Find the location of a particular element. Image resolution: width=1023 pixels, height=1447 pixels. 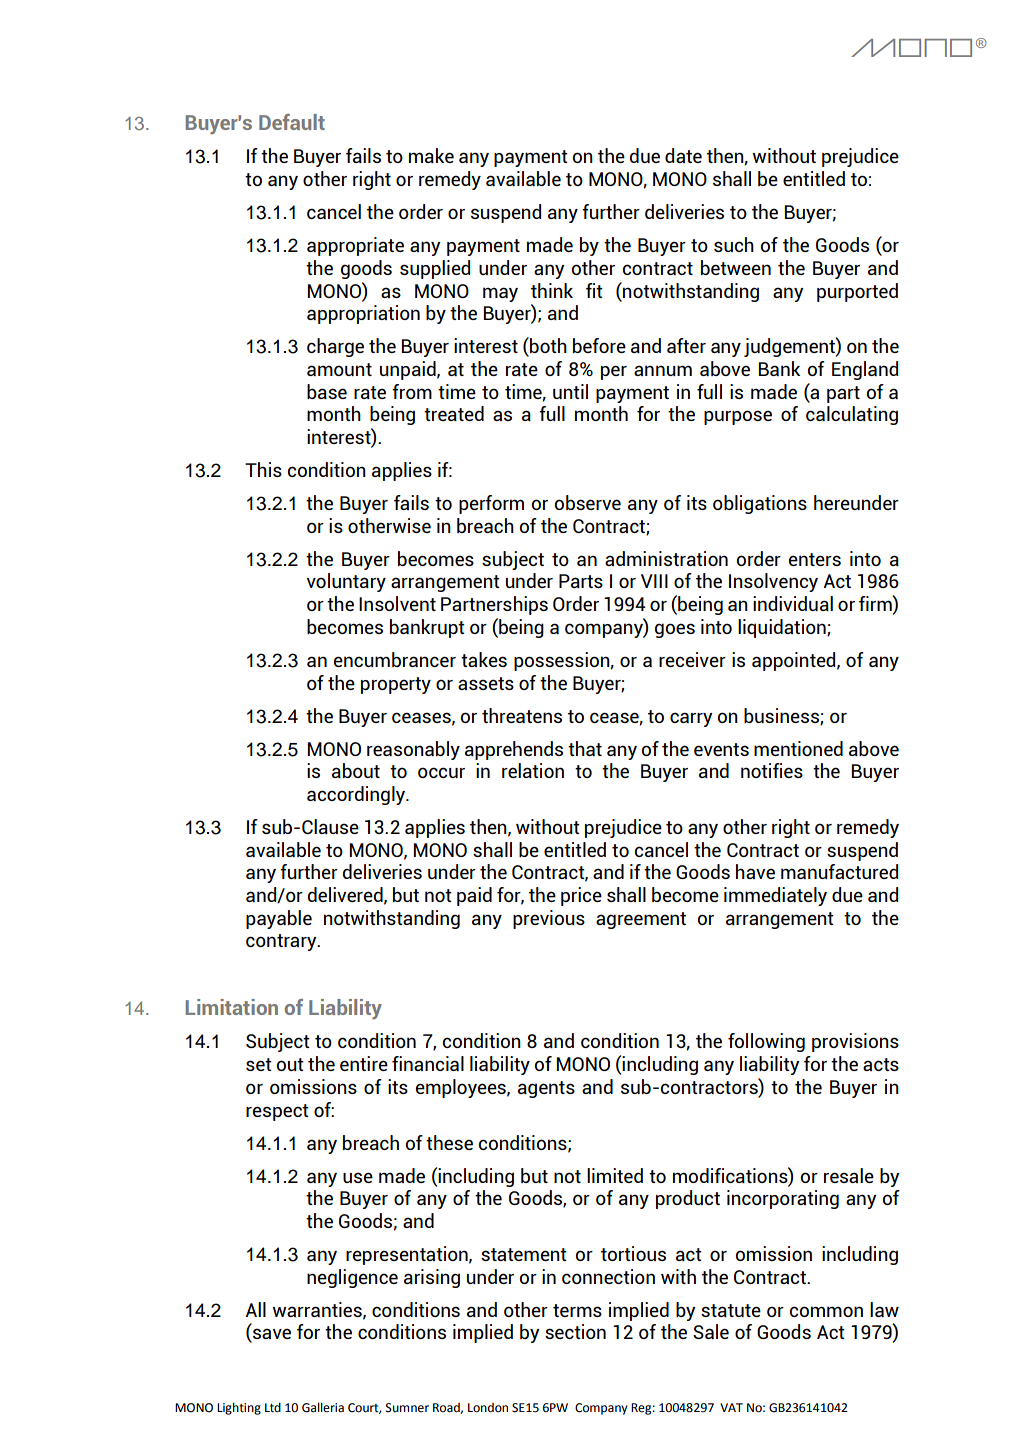

common is located at coordinates (826, 1311).
